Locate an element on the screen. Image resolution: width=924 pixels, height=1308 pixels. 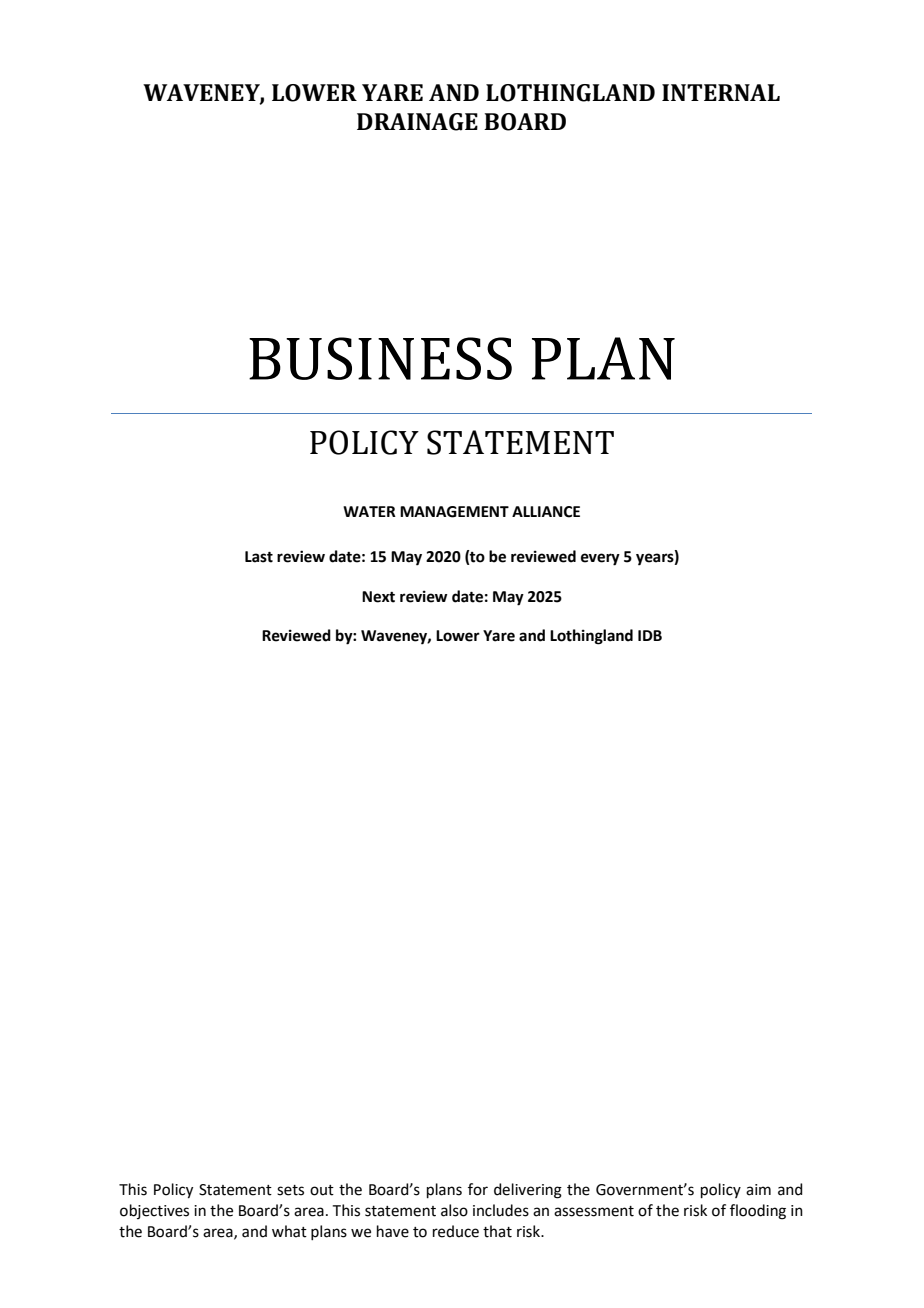
every is located at coordinates (600, 559).
